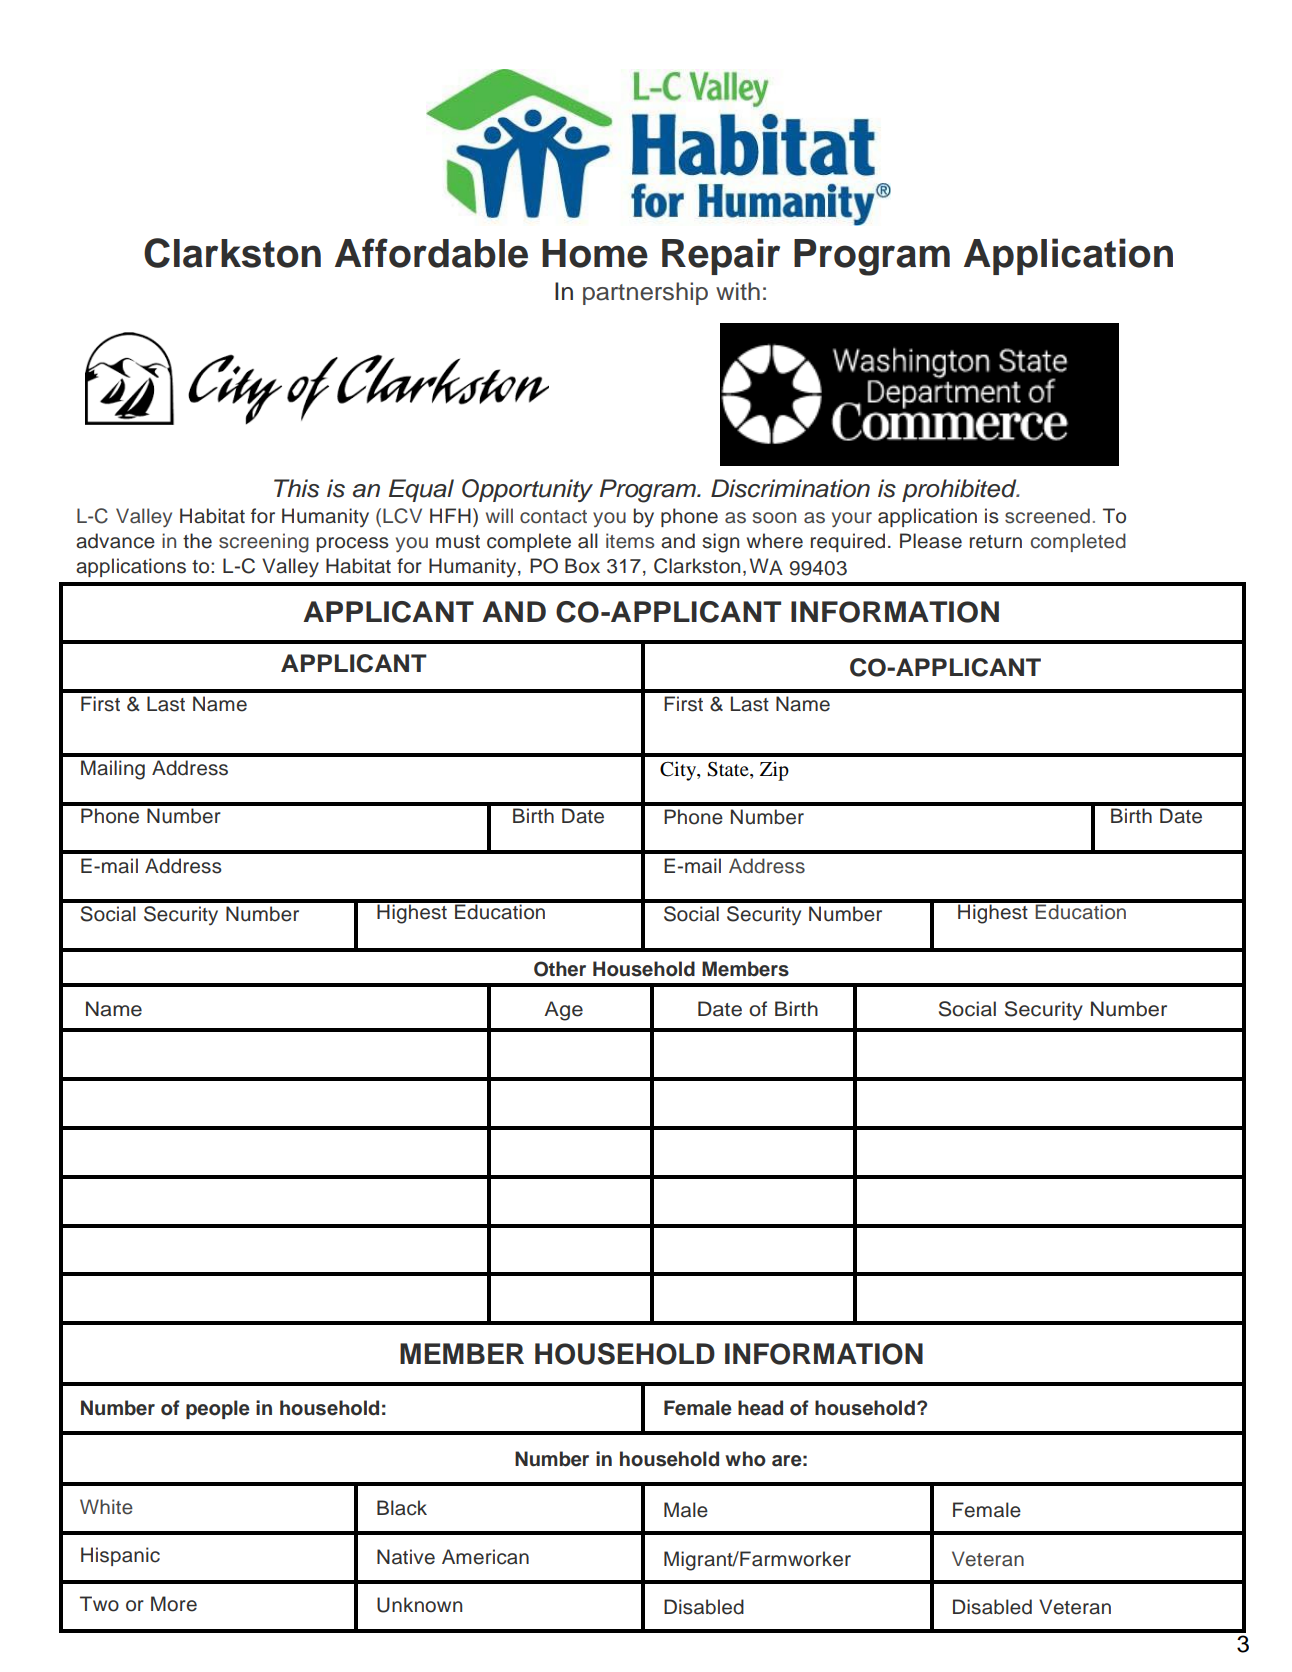 This screenshot has width=1292, height=1672. What do you see at coordinates (931, 541) in the screenshot?
I see `Please` at bounding box center [931, 541].
